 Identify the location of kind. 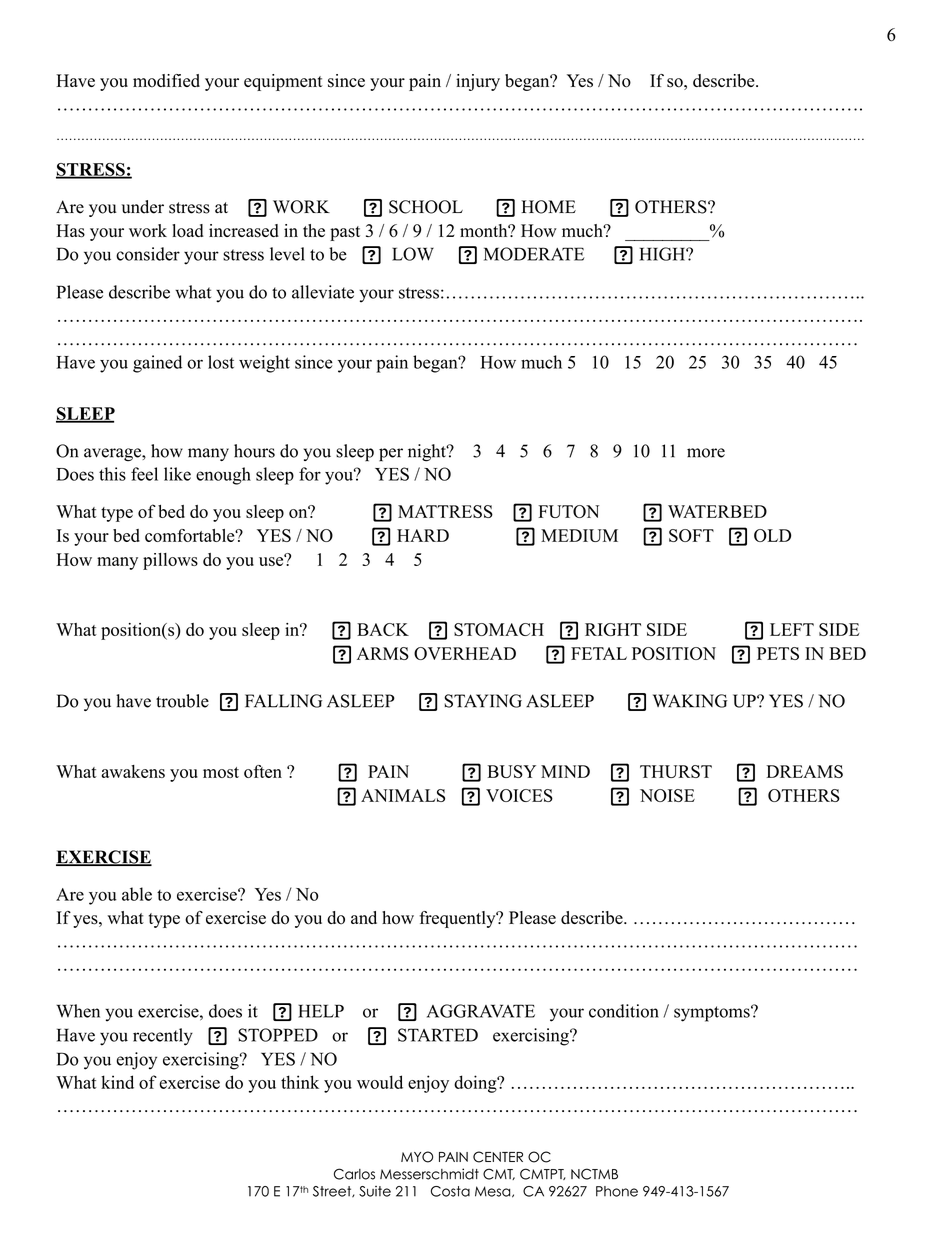
(117, 1082).
